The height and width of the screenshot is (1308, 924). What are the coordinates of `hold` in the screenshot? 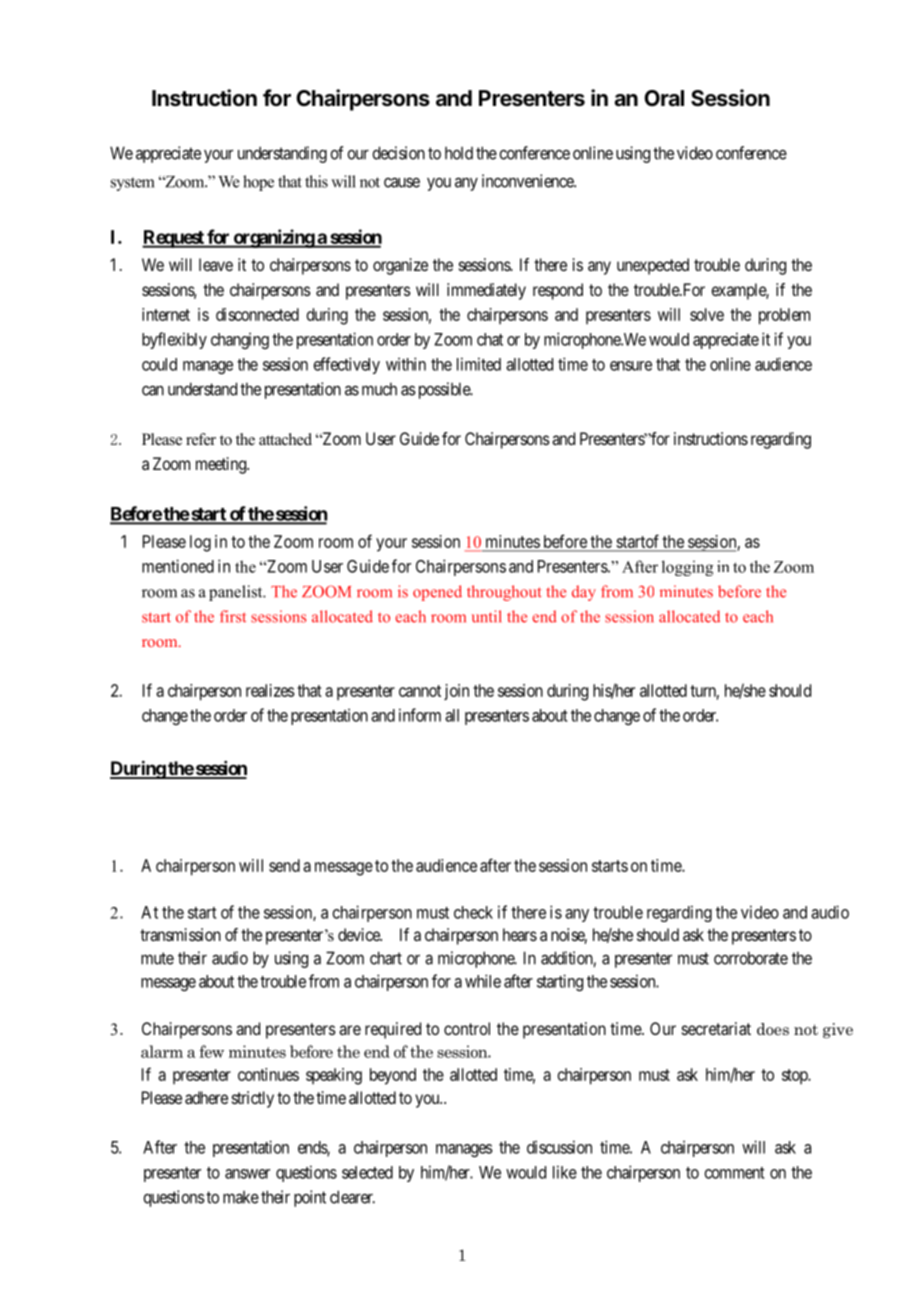 It's located at (459, 153).
